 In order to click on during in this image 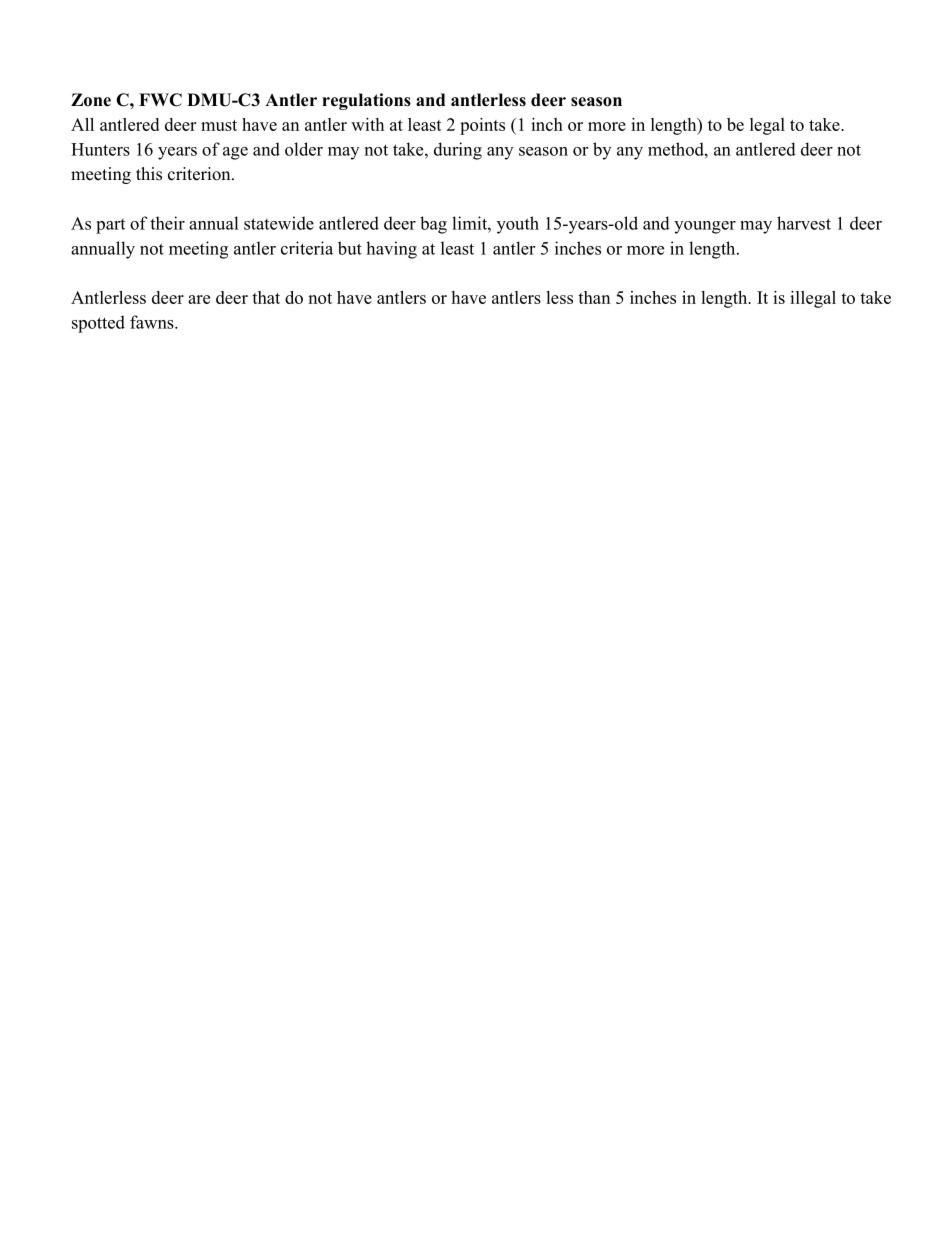, I will do `click(458, 151)`.
